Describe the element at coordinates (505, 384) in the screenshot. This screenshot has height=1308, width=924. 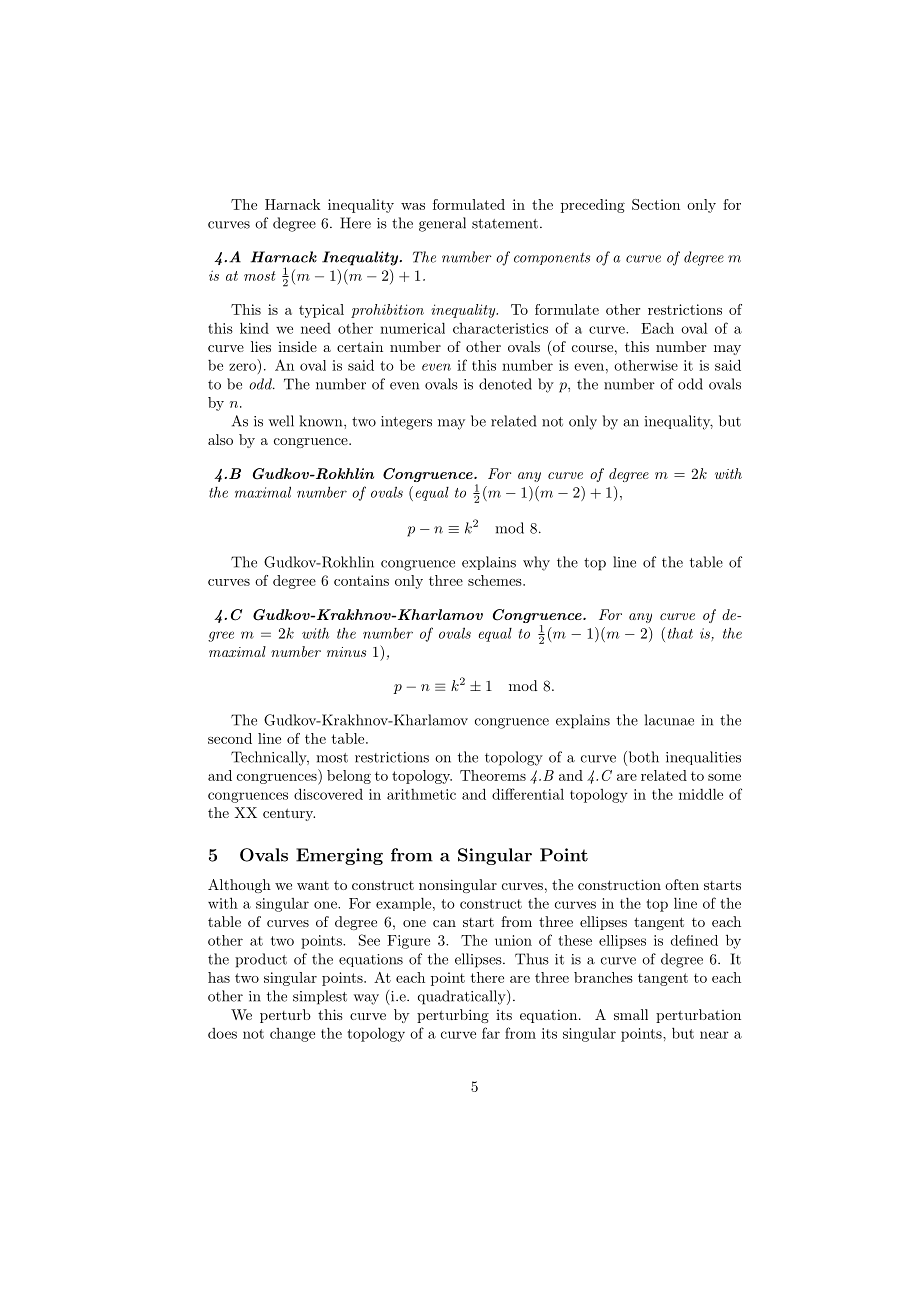
I see `denoted` at that location.
